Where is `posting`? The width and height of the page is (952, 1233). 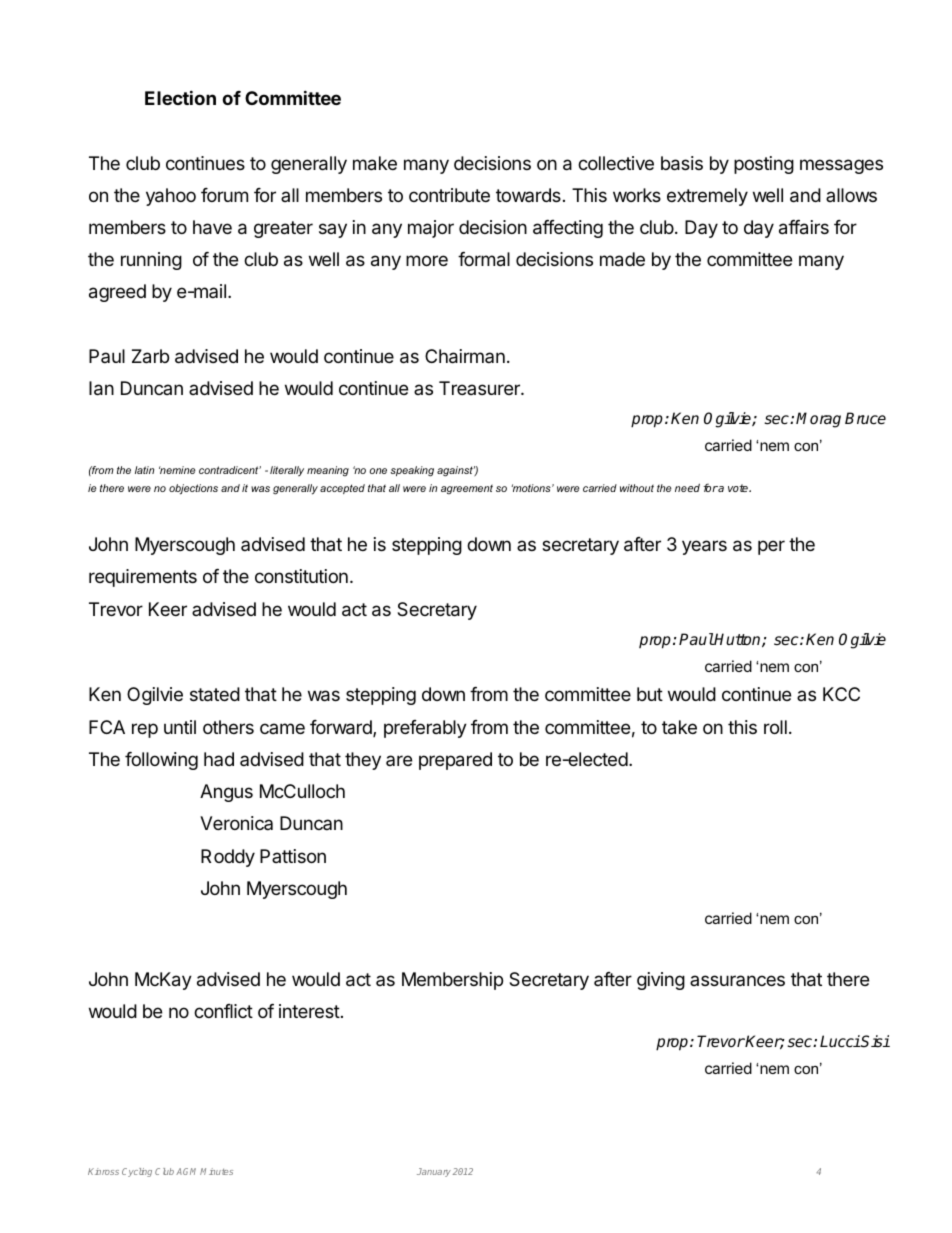
posting is located at coordinates (764, 165).
